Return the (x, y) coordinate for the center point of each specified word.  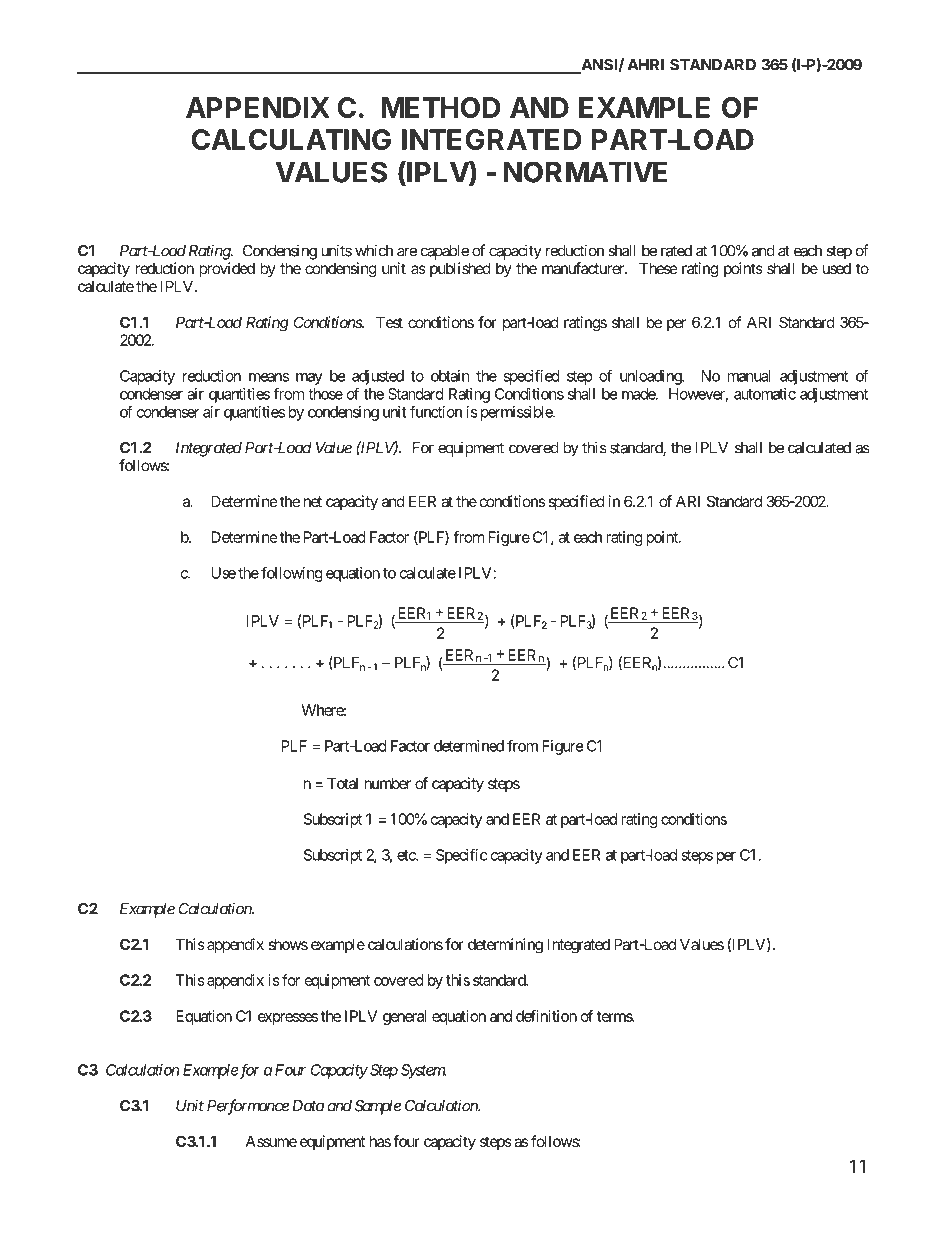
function (436, 411)
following (292, 574)
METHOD (441, 107)
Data (308, 1106)
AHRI (646, 65)
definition (546, 1016)
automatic (765, 394)
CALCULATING (291, 139)
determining (505, 946)
